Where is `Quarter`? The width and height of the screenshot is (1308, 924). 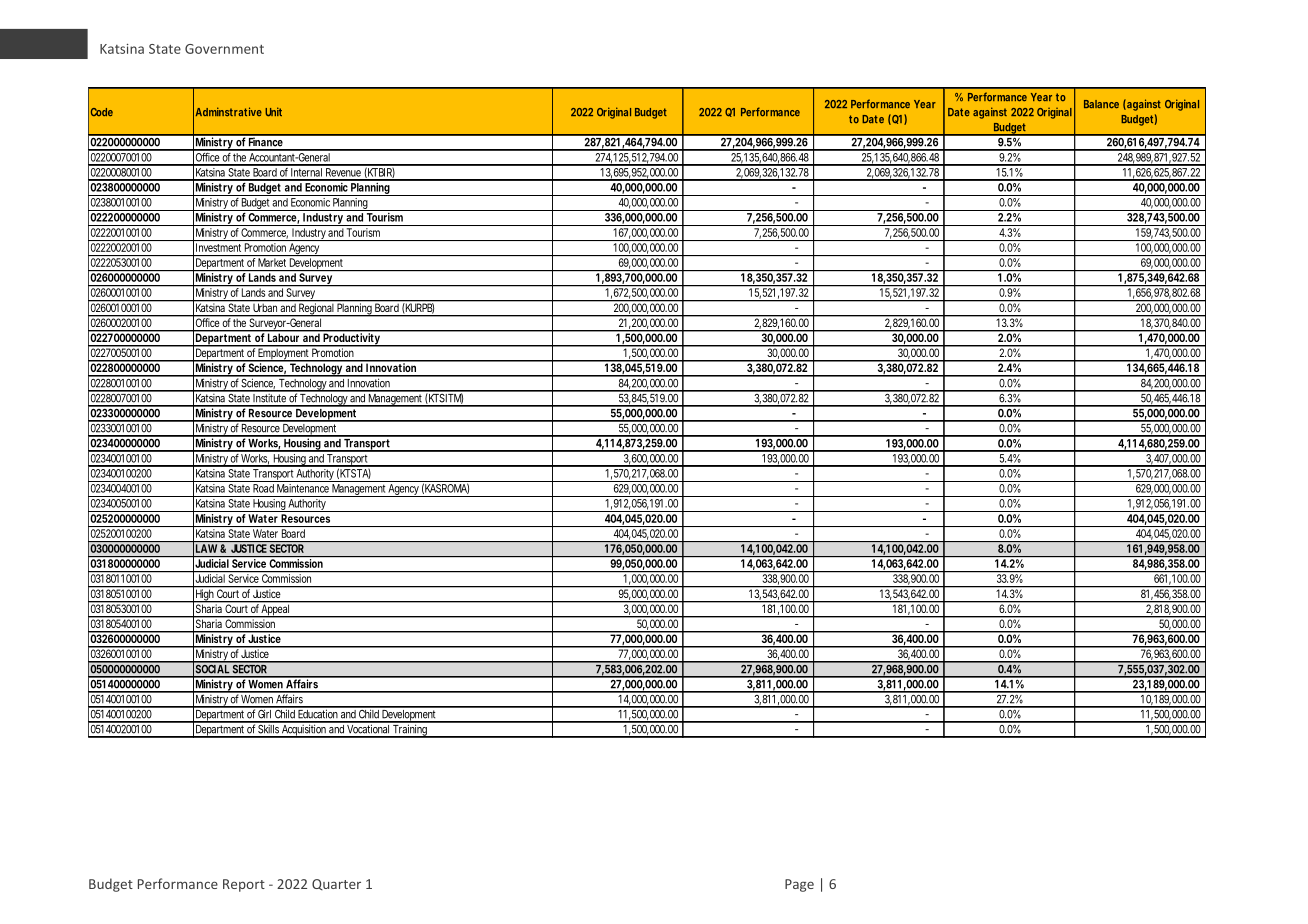 Quarter is located at coordinates (336, 884).
